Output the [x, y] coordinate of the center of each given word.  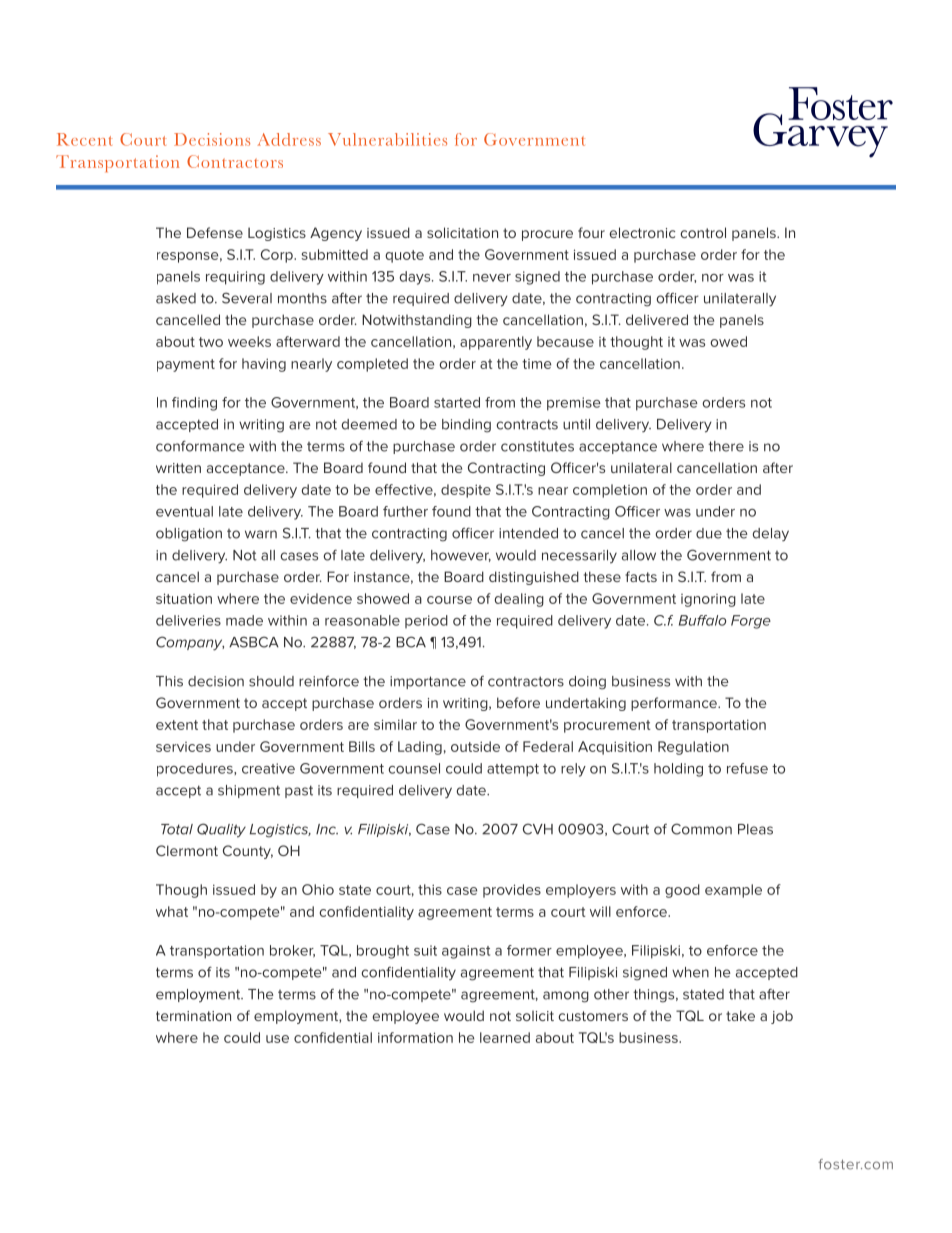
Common [701, 829]
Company [190, 643]
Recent [85, 139]
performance [675, 704]
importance [428, 682]
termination [193, 1016]
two [211, 342]
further [405, 511]
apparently [496, 343]
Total [177, 829]
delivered [657, 319]
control [703, 232]
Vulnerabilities [387, 139]
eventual [184, 511]
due [709, 533]
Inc [327, 829]
